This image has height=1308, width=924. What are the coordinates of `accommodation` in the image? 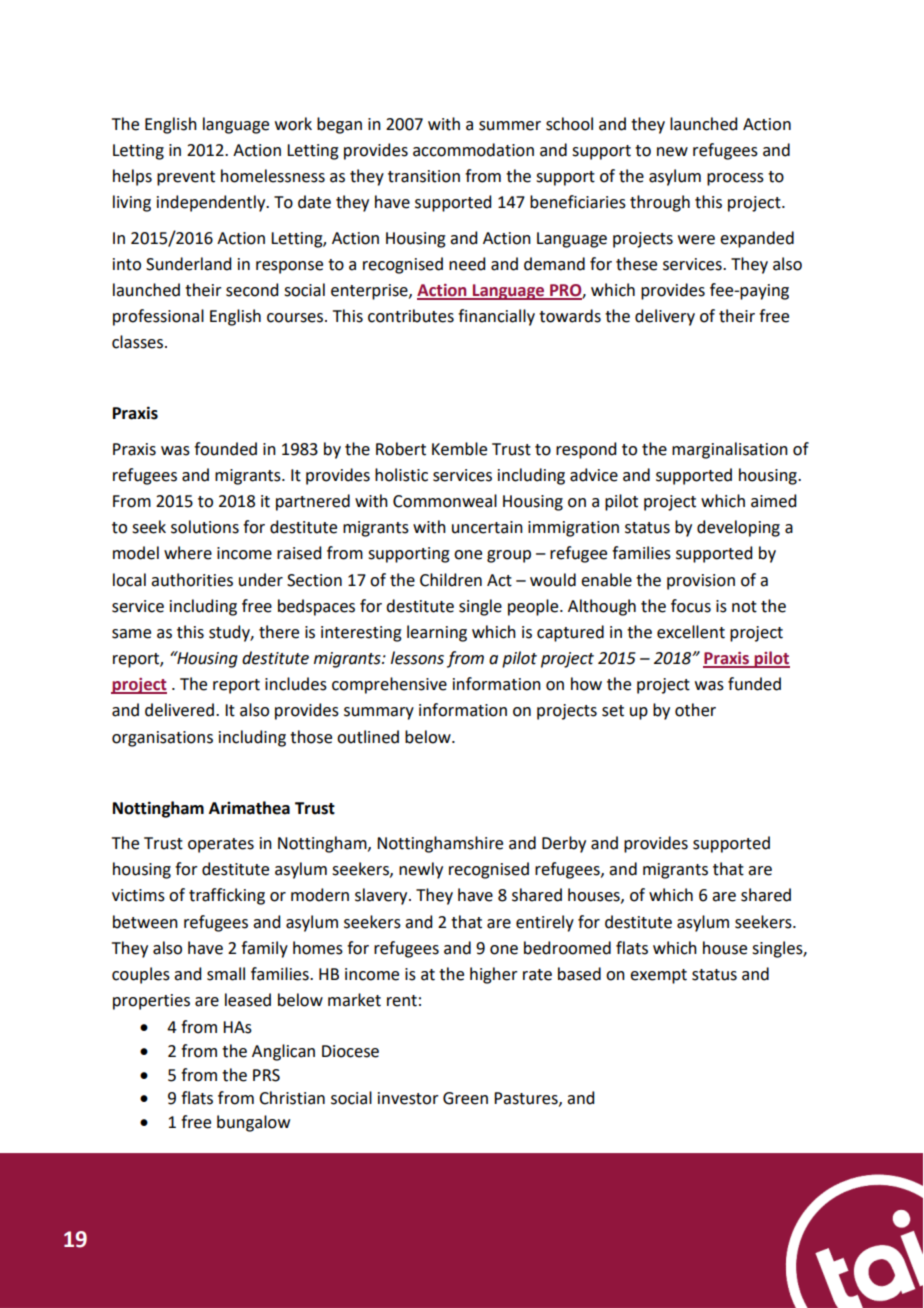 It's located at (473, 150).
